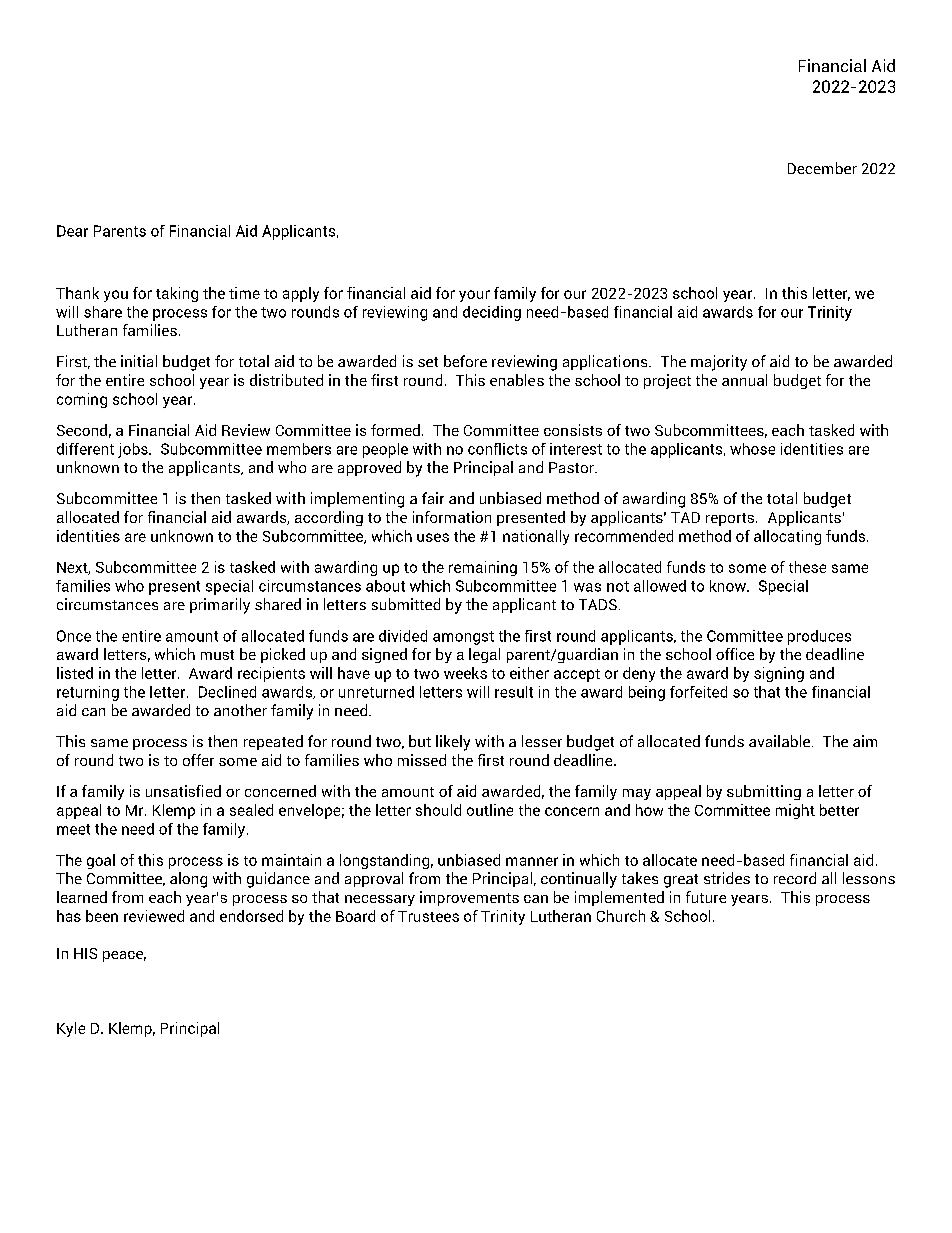 Image resolution: width=952 pixels, height=1233 pixels. Describe the element at coordinates (822, 168) in the screenshot. I see `December` at that location.
